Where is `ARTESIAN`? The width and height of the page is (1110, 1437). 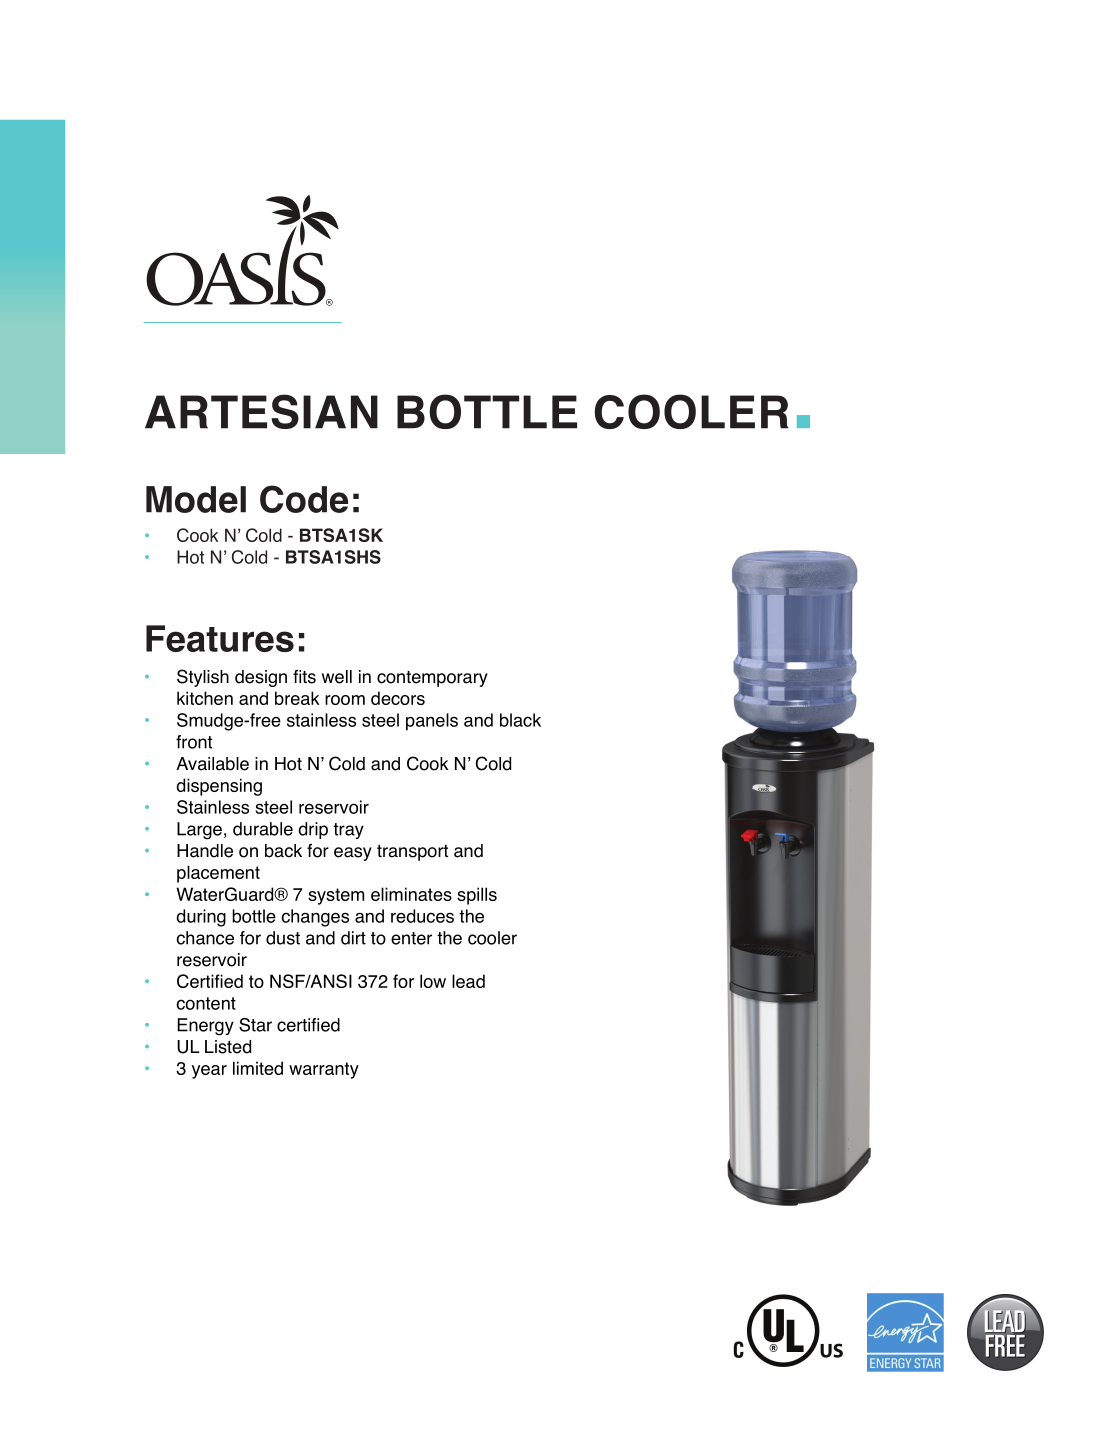
ARTESIAN is located at coordinates (261, 411).
